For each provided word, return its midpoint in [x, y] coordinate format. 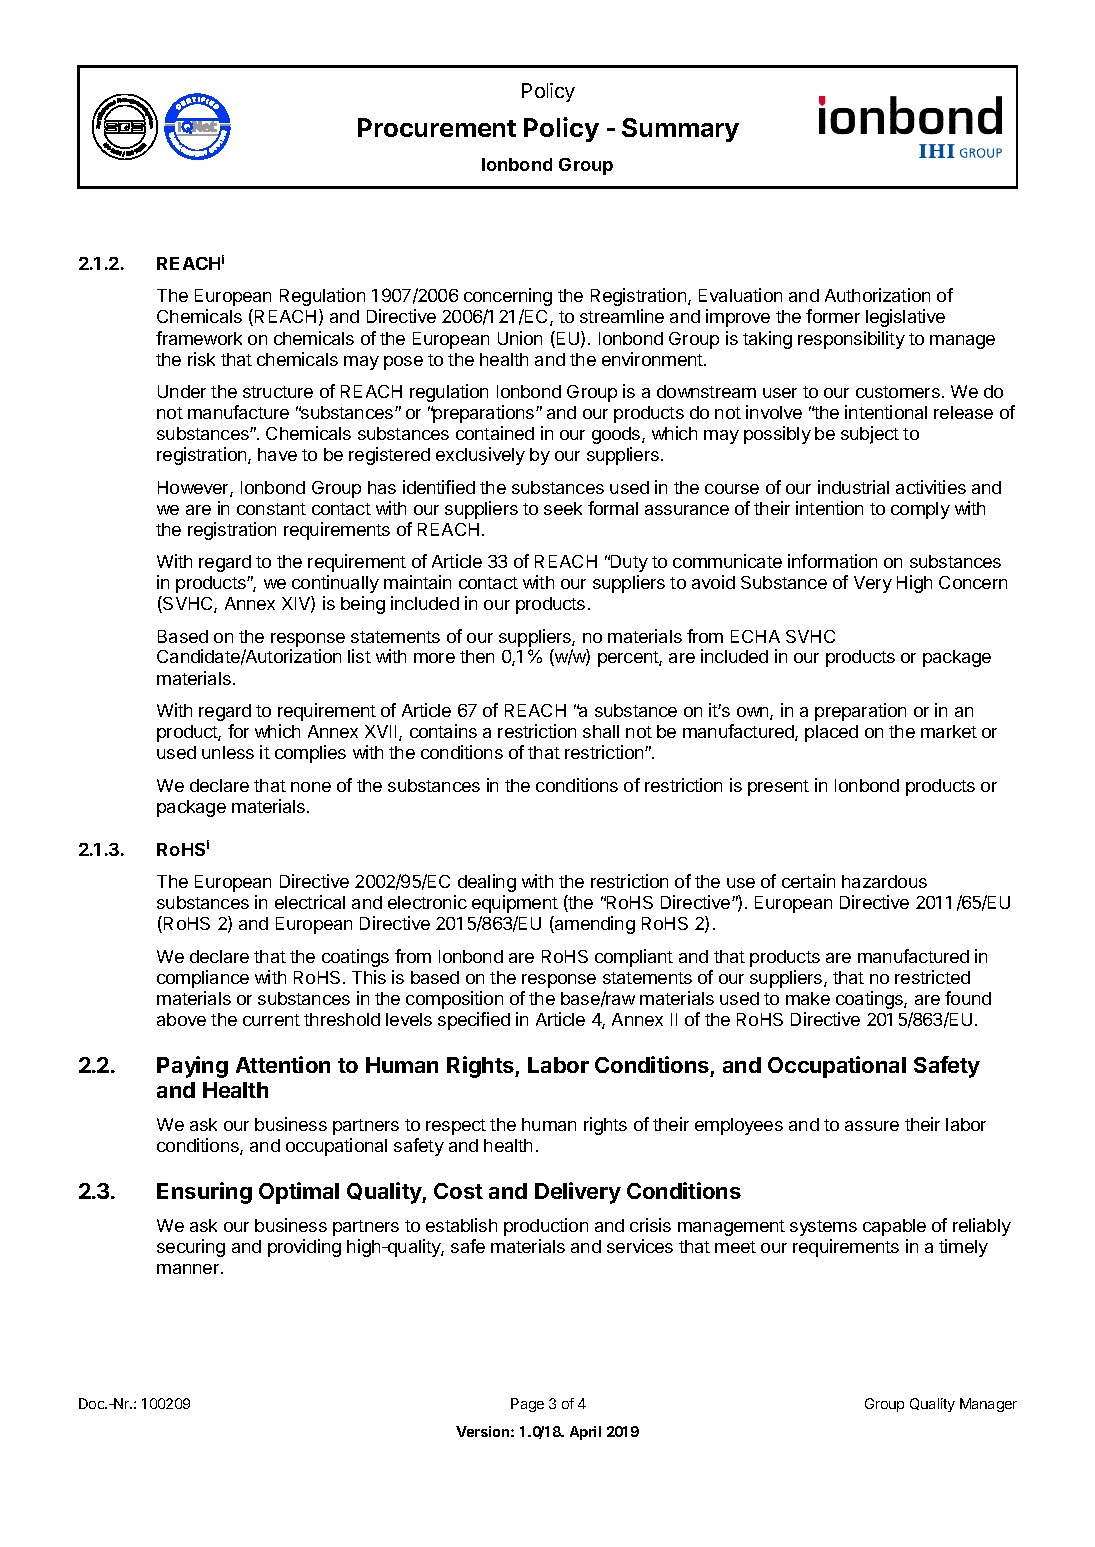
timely [963, 1248]
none [311, 787]
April [585, 1433]
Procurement [437, 127]
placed [831, 733]
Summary [680, 130]
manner [189, 1269]
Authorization [877, 295]
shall [601, 731]
